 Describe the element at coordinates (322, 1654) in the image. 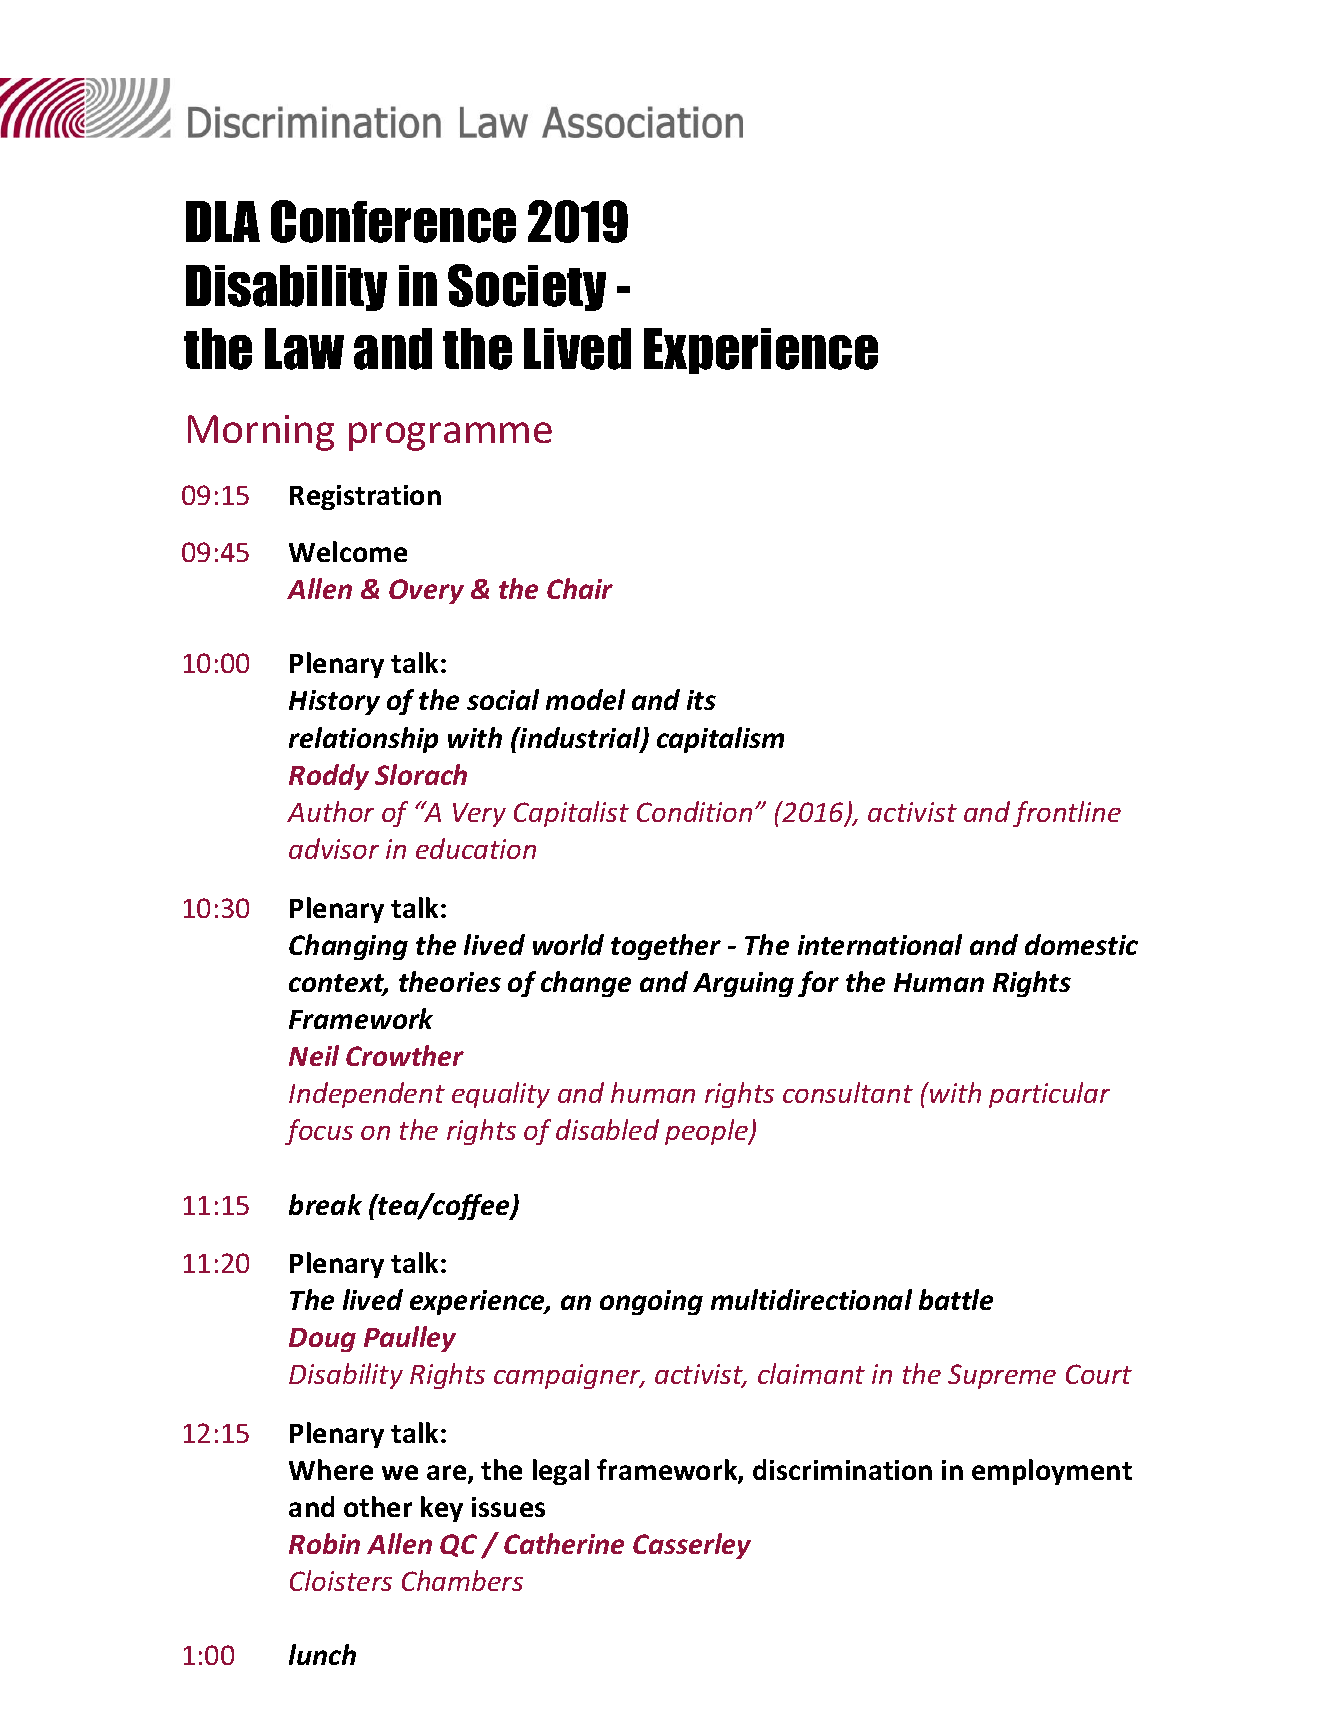

I see `lunch` at that location.
